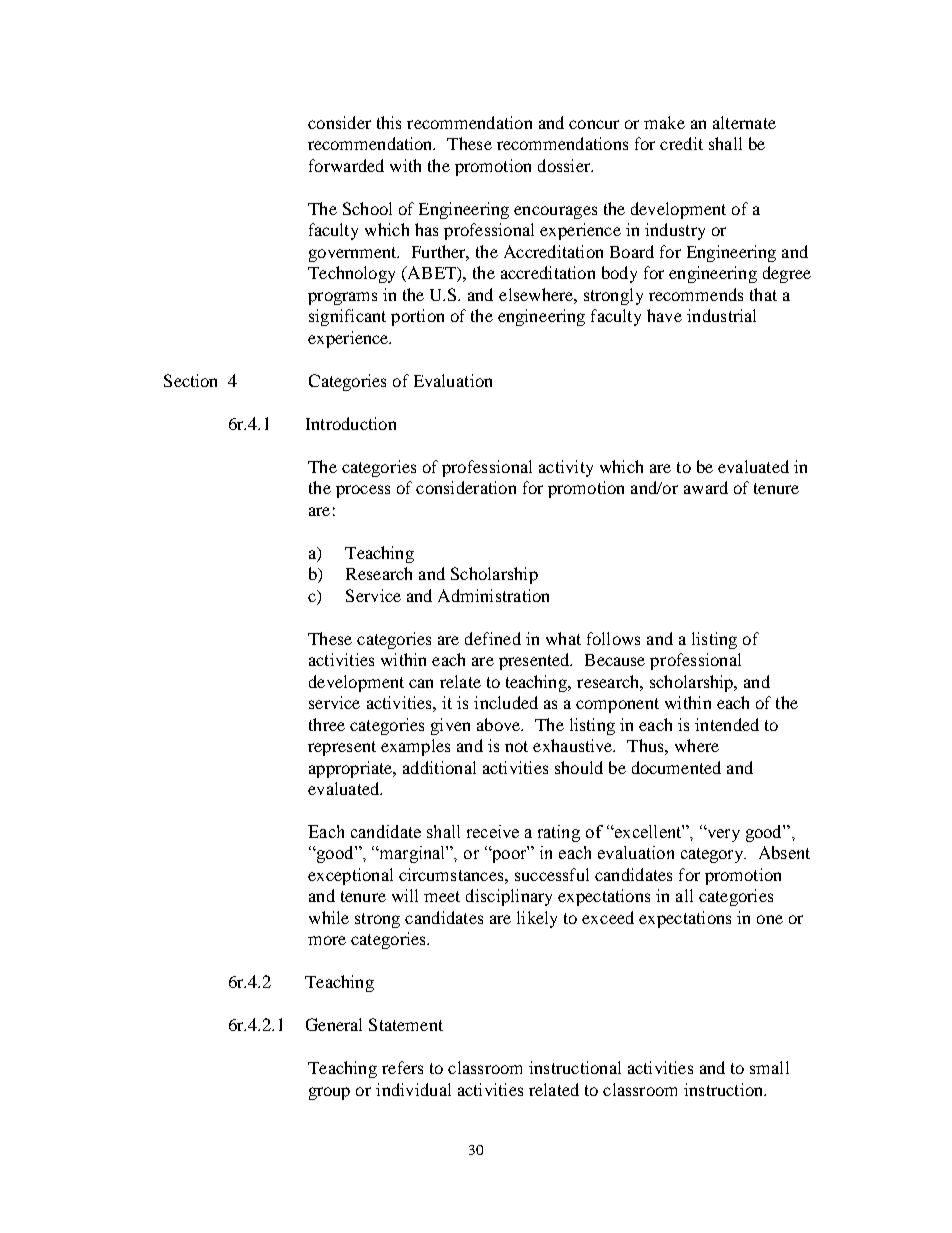  What do you see at coordinates (327, 724) in the image?
I see `three` at bounding box center [327, 724].
